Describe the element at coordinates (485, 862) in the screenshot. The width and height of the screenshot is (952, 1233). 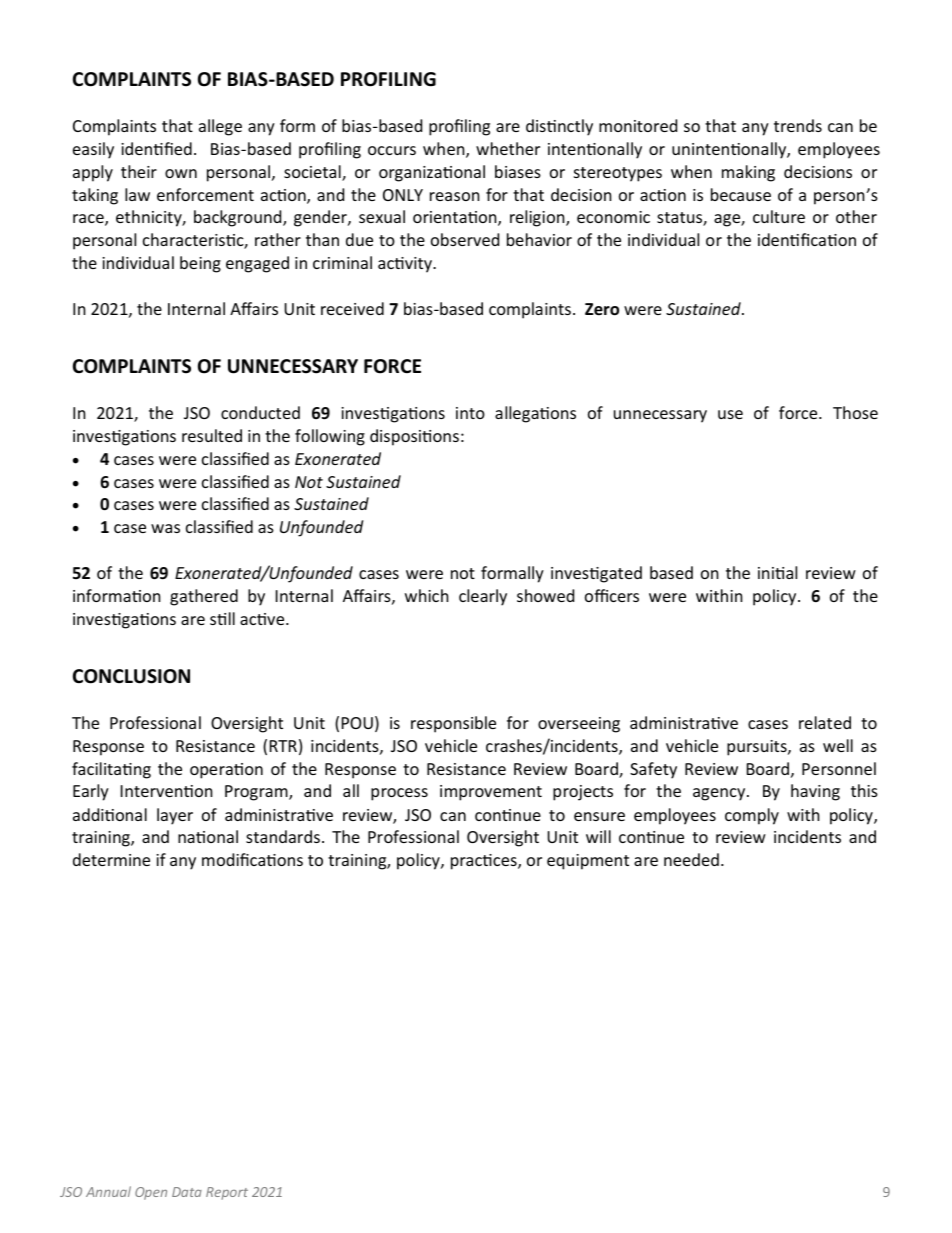
I see `practices` at that location.
